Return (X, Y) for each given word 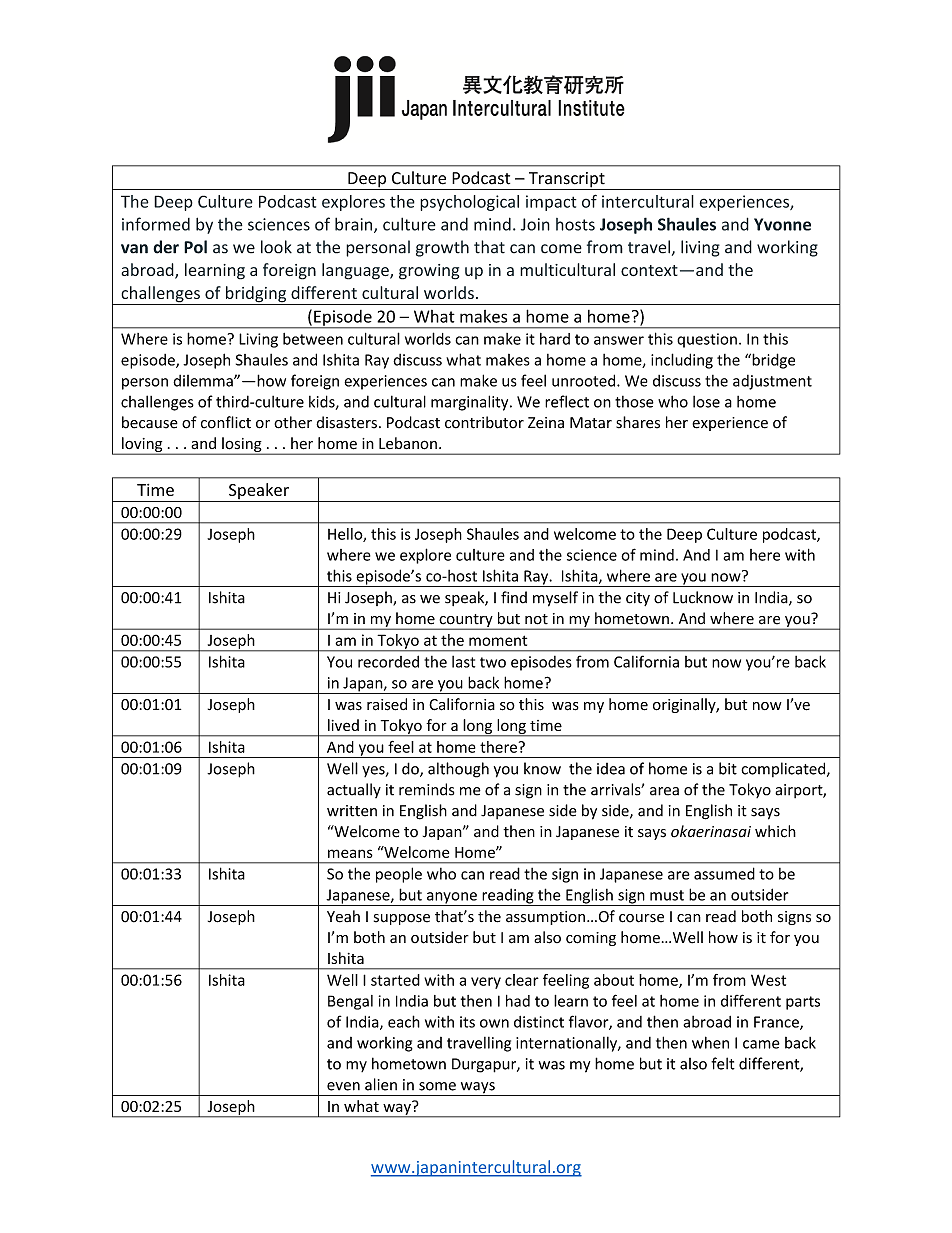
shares (638, 422)
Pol (195, 247)
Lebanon (408, 443)
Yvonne (782, 224)
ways (477, 1089)
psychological (469, 203)
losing (242, 446)
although (458, 770)
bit (728, 768)
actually (354, 790)
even (343, 1086)
